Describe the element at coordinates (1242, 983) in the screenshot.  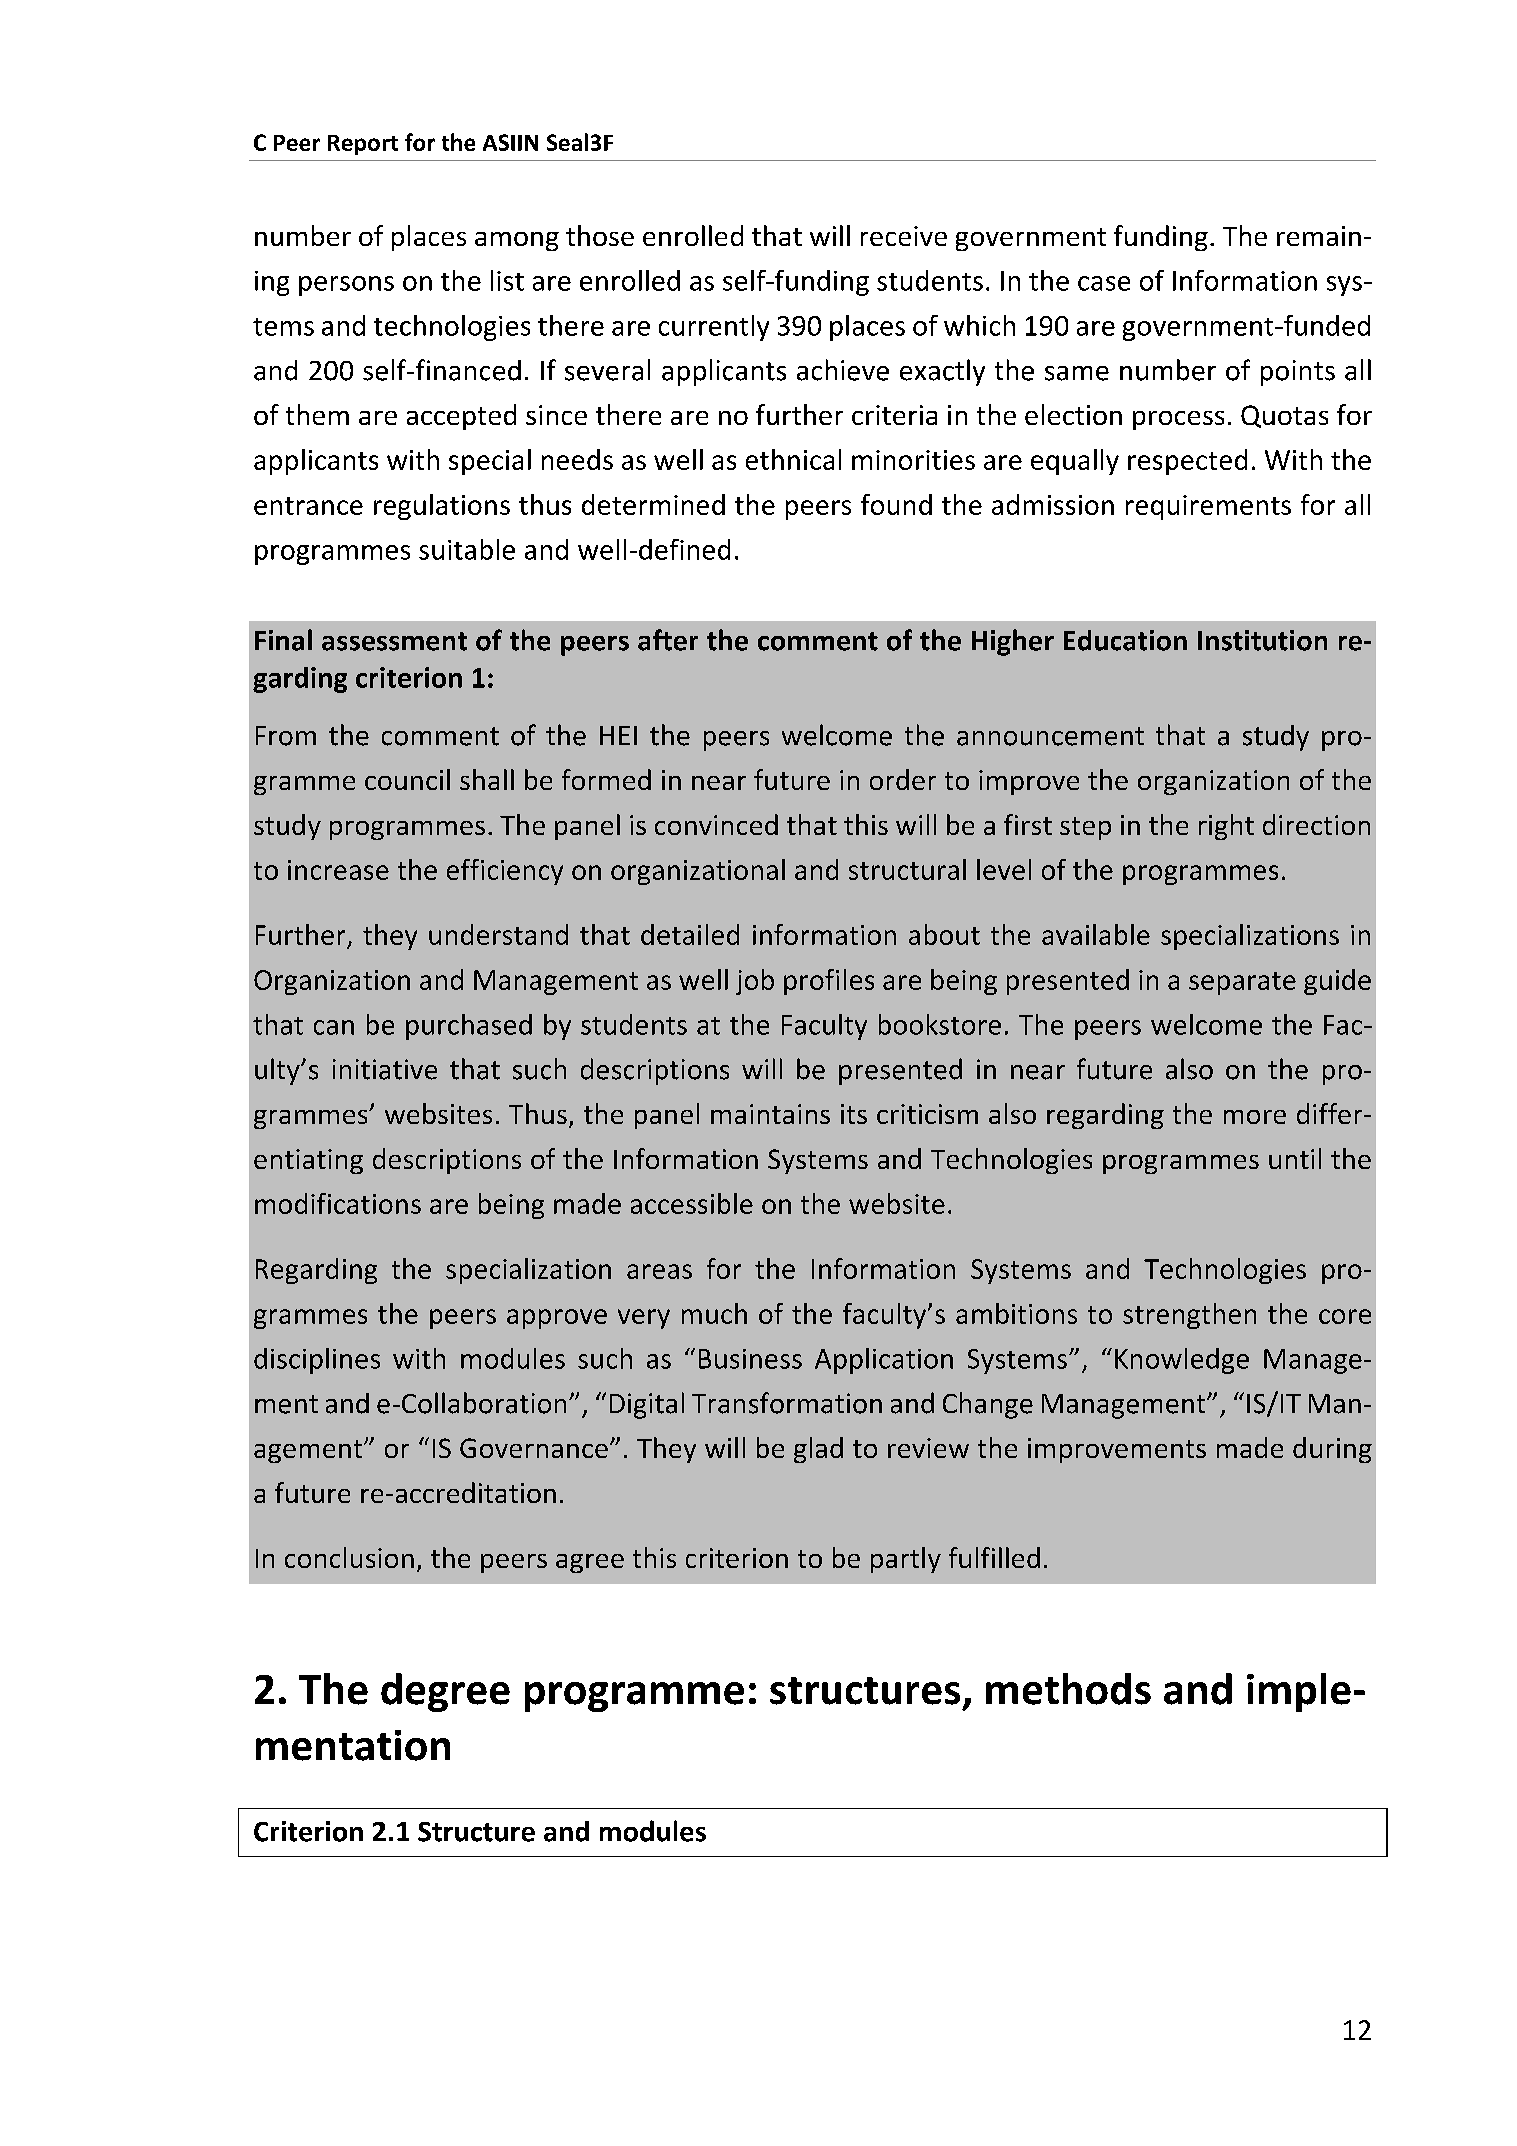
I see `separate` at that location.
